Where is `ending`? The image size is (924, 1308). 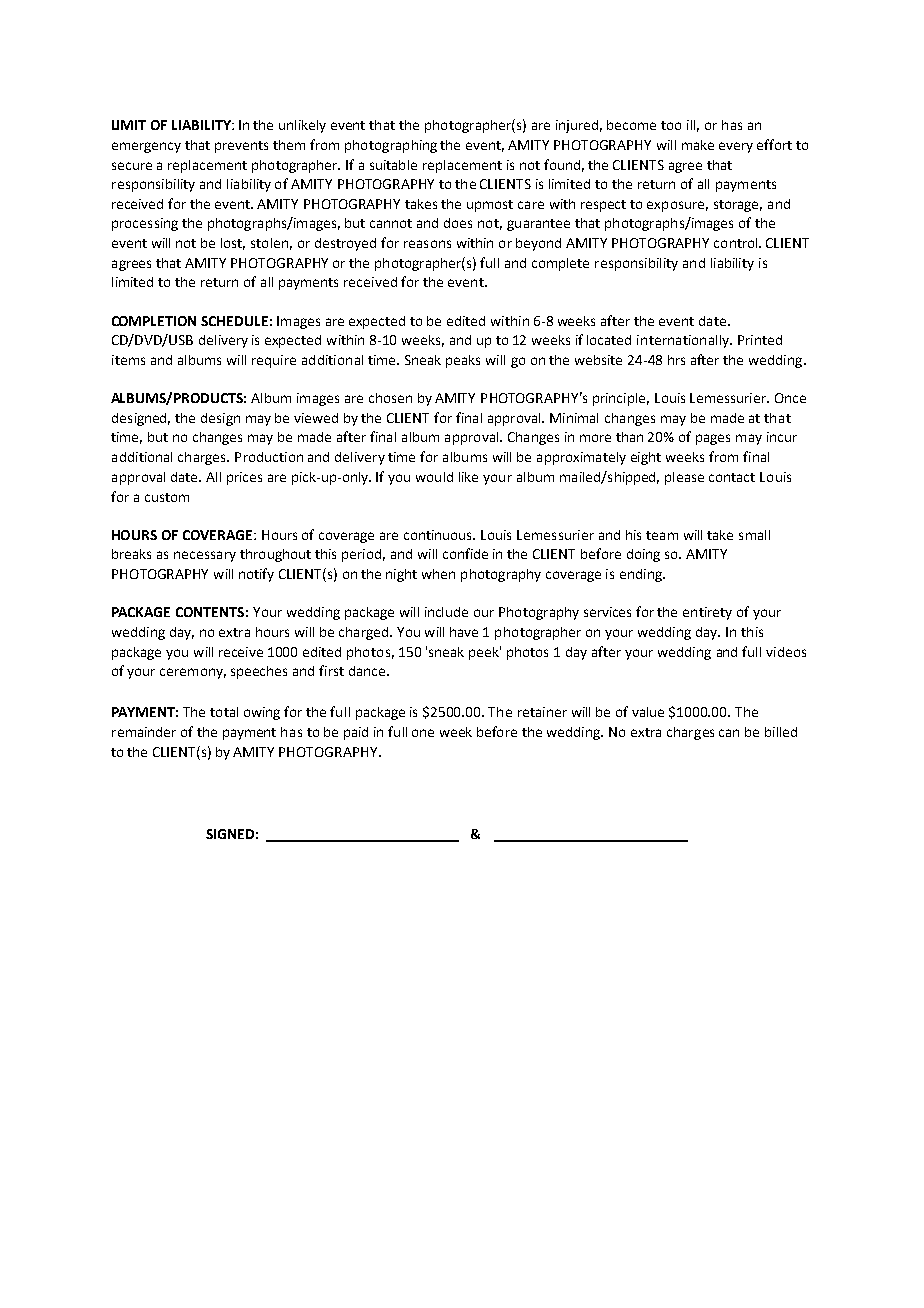
ending is located at coordinates (642, 575).
